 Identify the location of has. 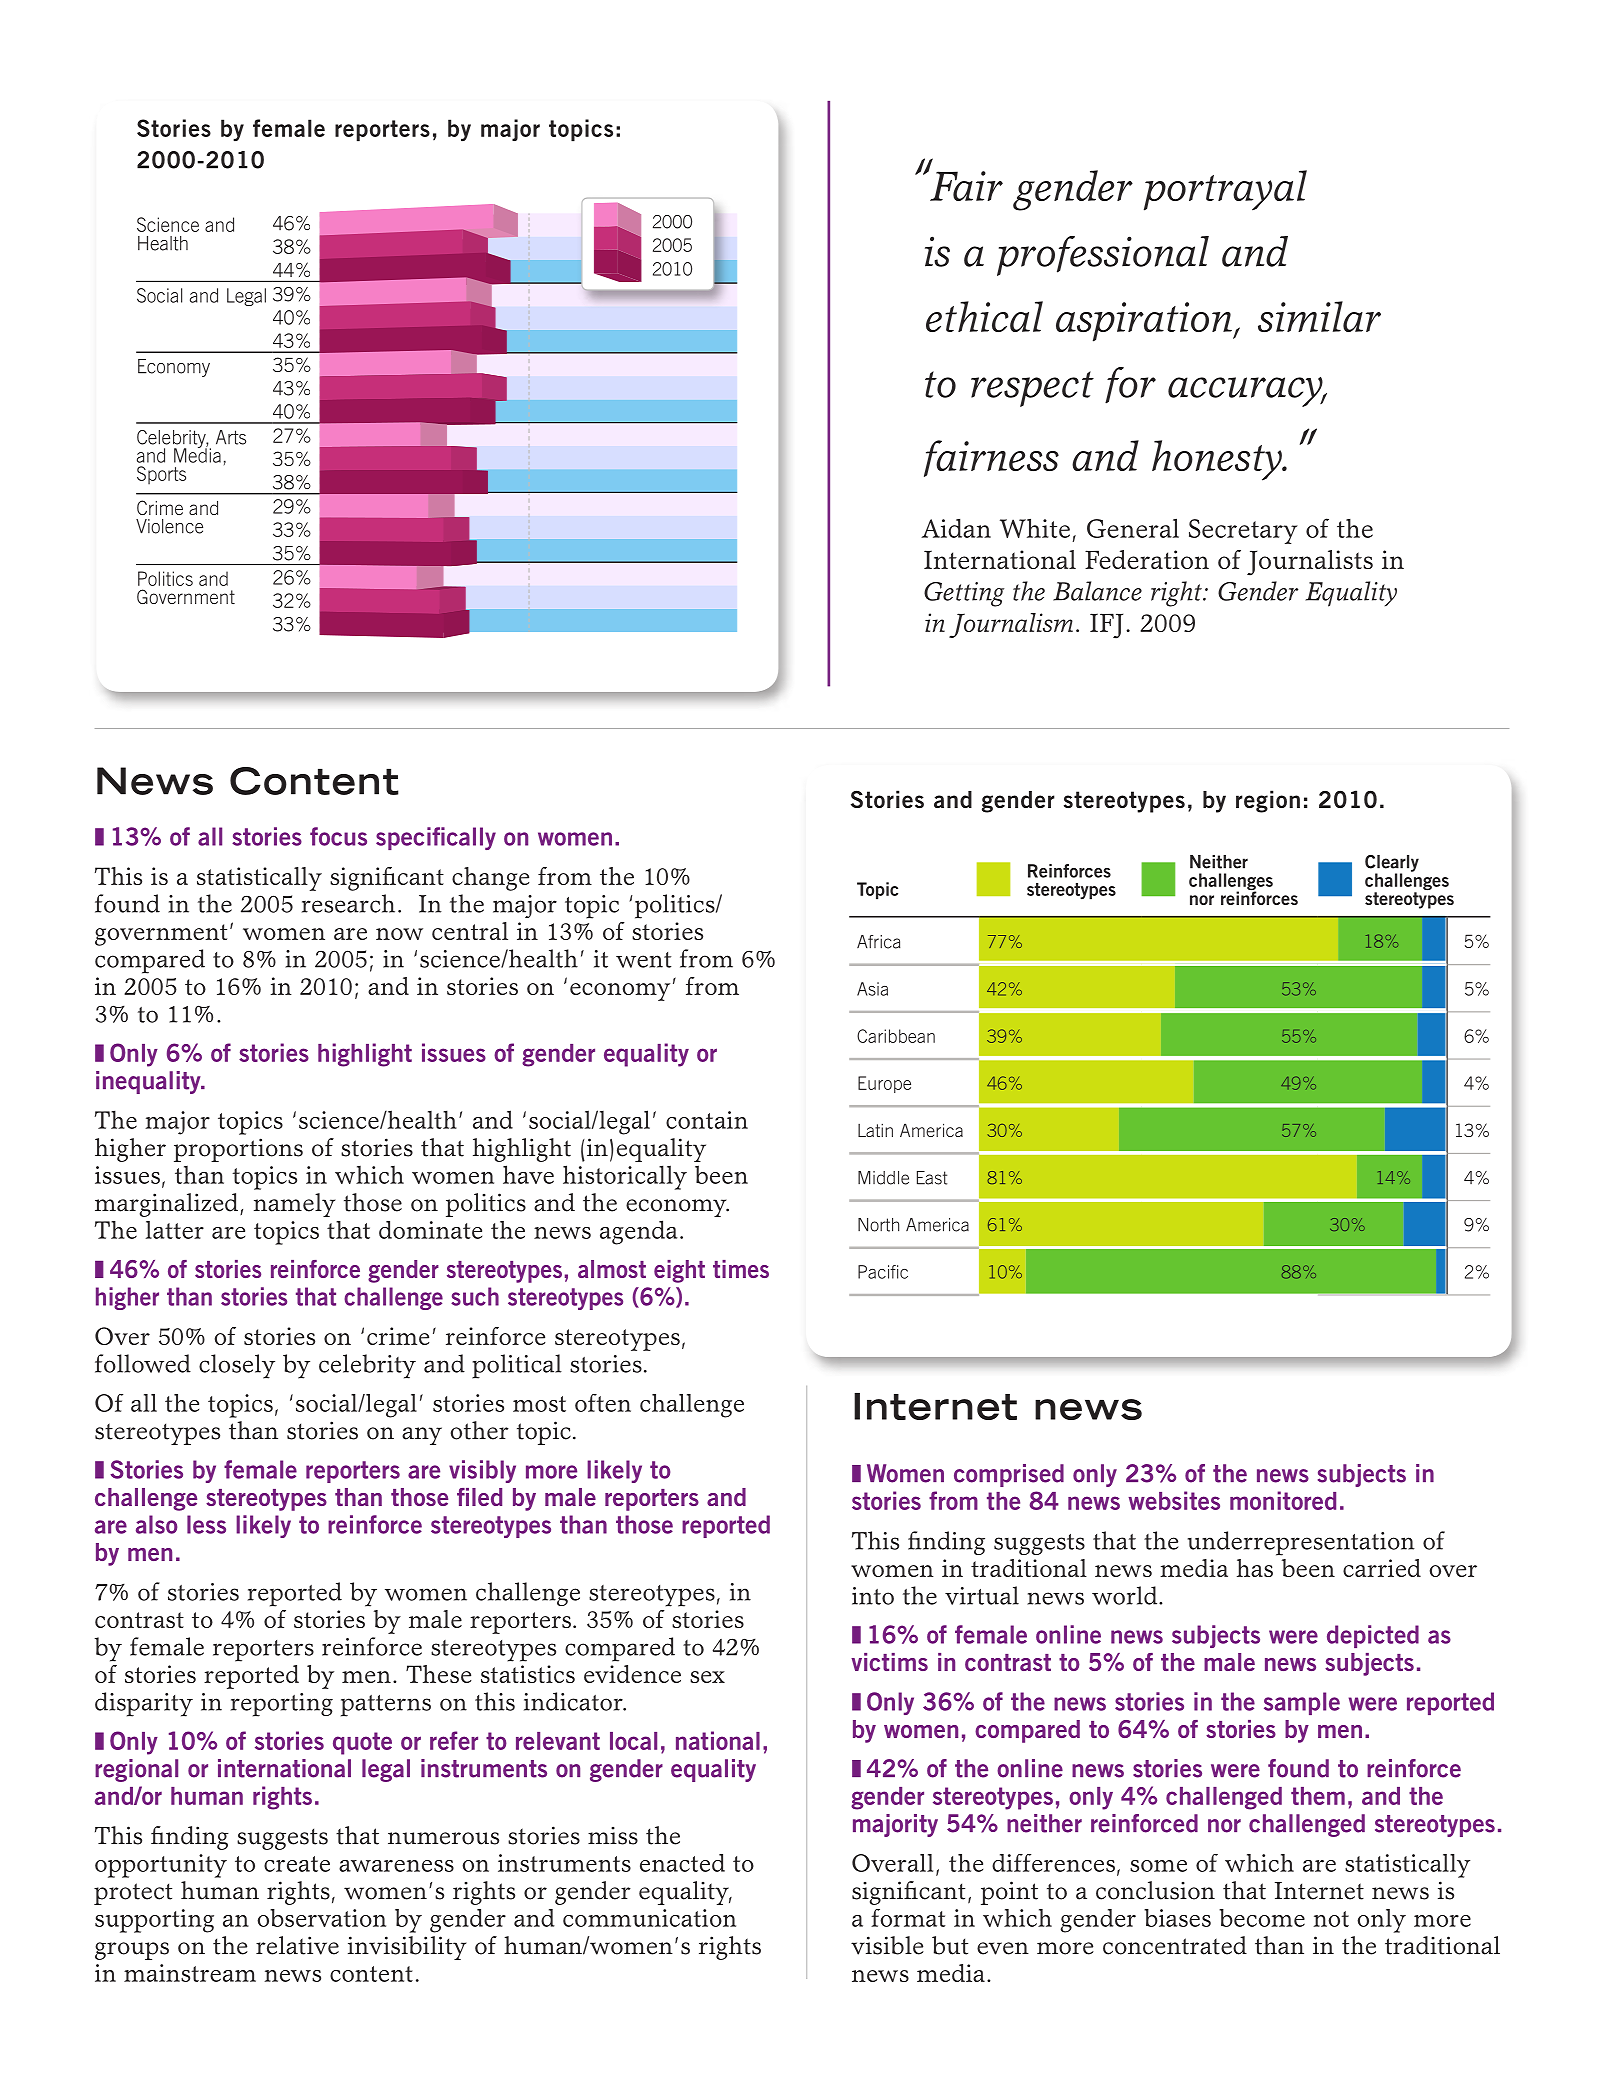
(1255, 1568).
